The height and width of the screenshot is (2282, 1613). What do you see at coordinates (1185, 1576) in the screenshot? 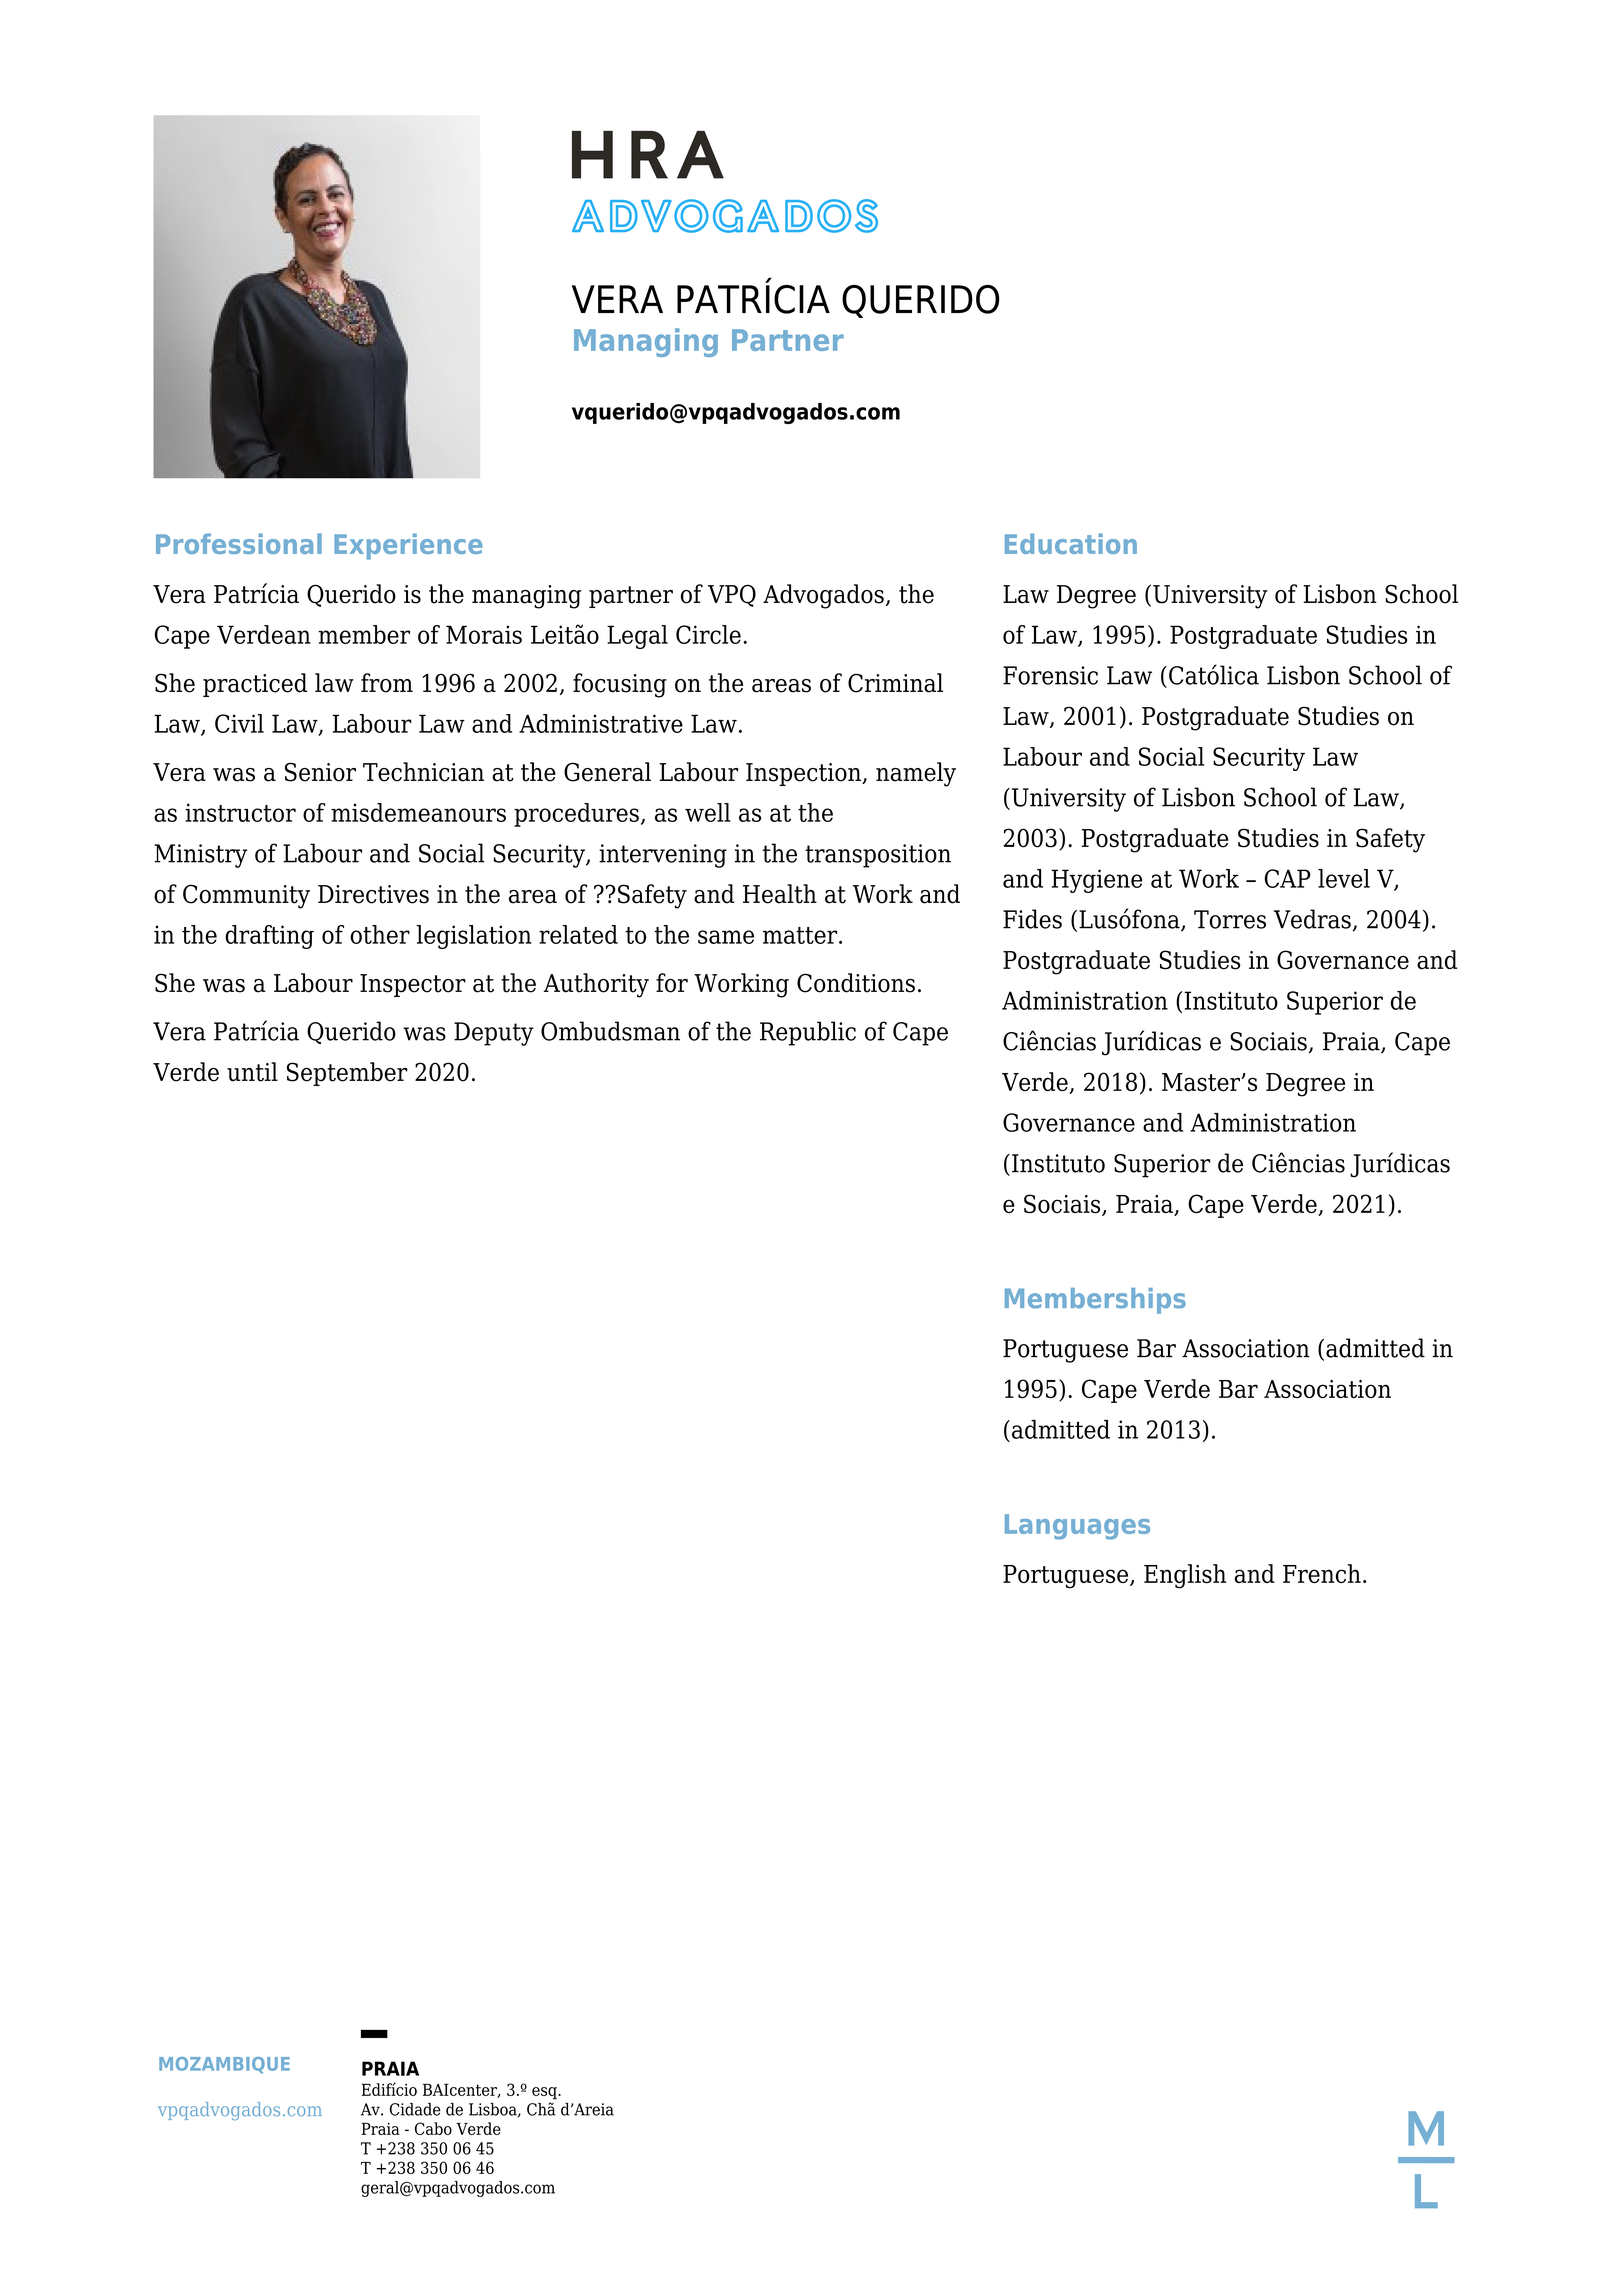
I see `English` at bounding box center [1185, 1576].
